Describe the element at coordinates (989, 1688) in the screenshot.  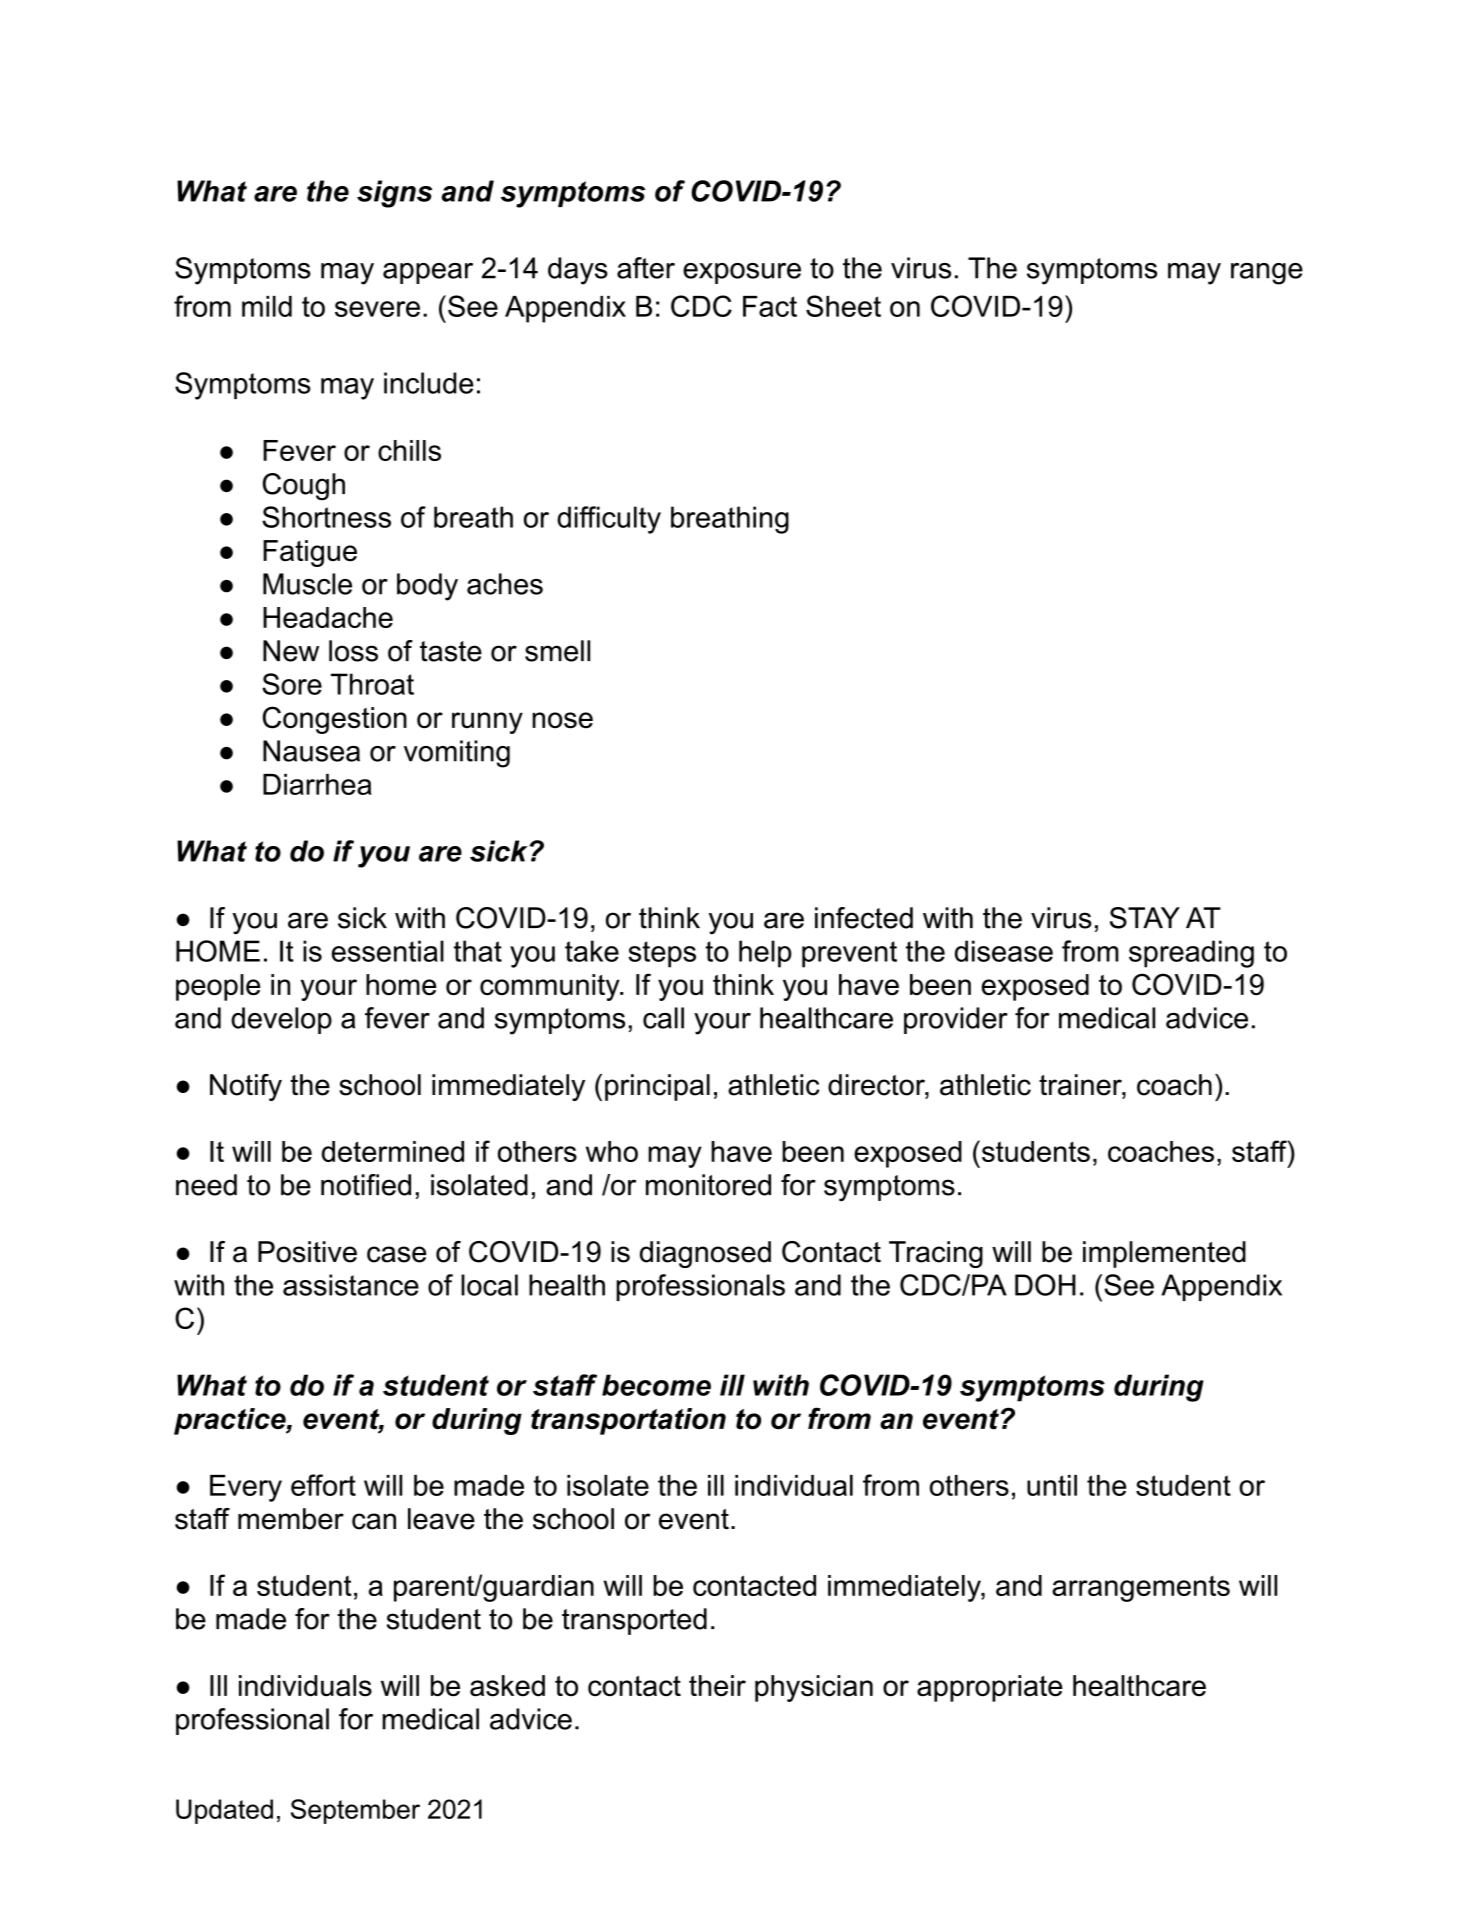
I see `appropriate` at that location.
